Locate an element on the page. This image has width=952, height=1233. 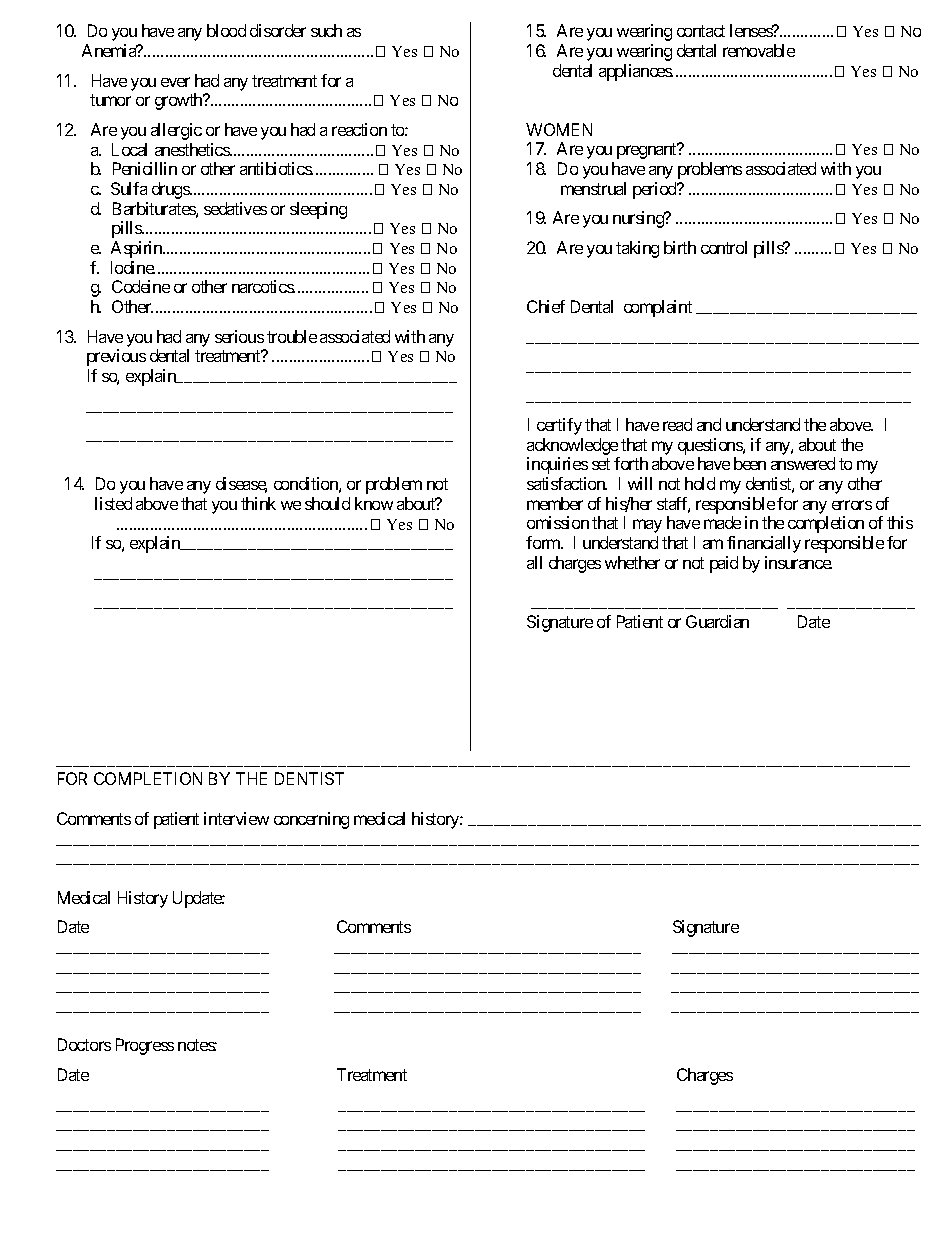
interview is located at coordinates (236, 818).
